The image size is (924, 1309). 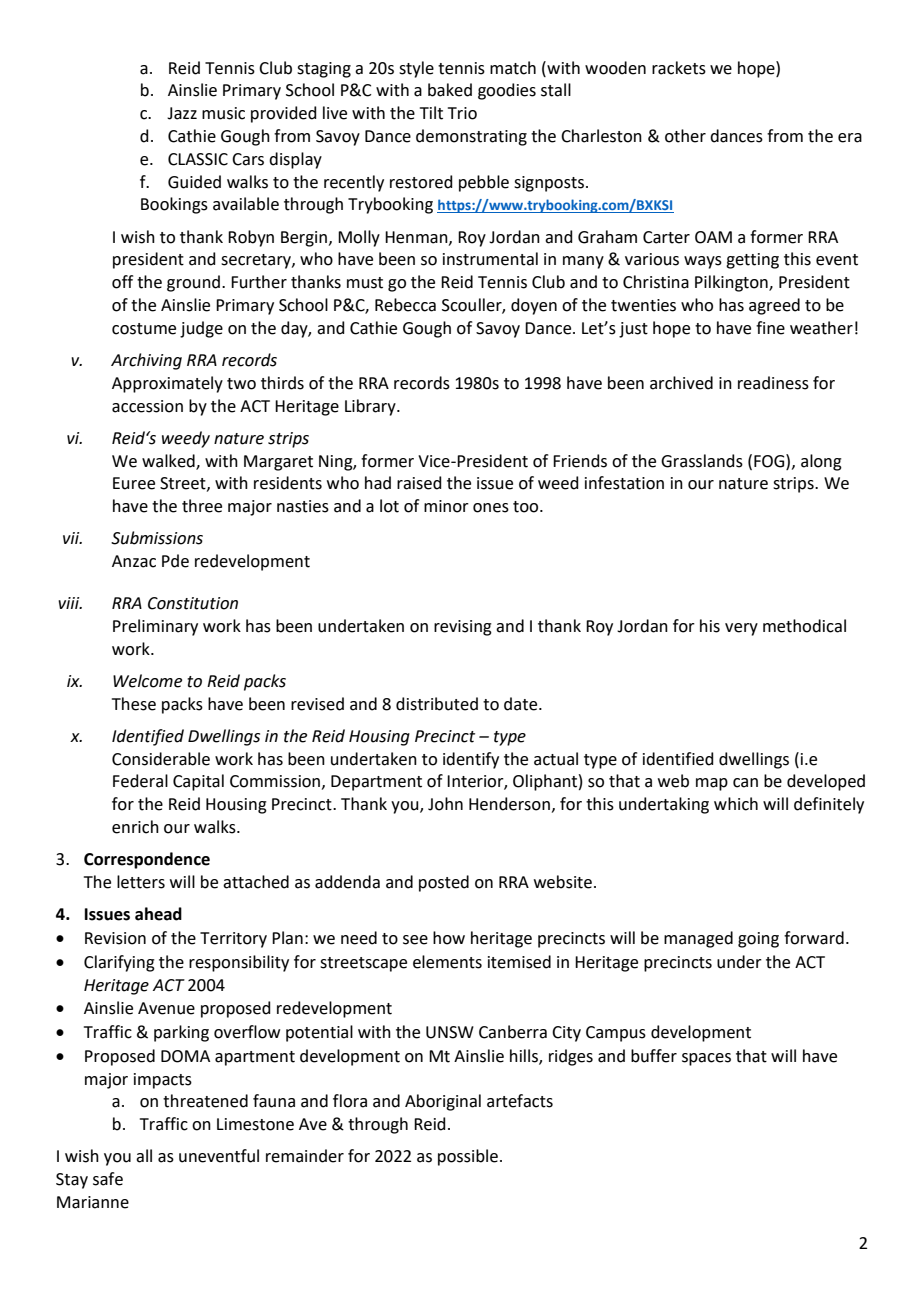 What do you see at coordinates (135, 827) in the screenshot?
I see `enrich` at bounding box center [135, 827].
